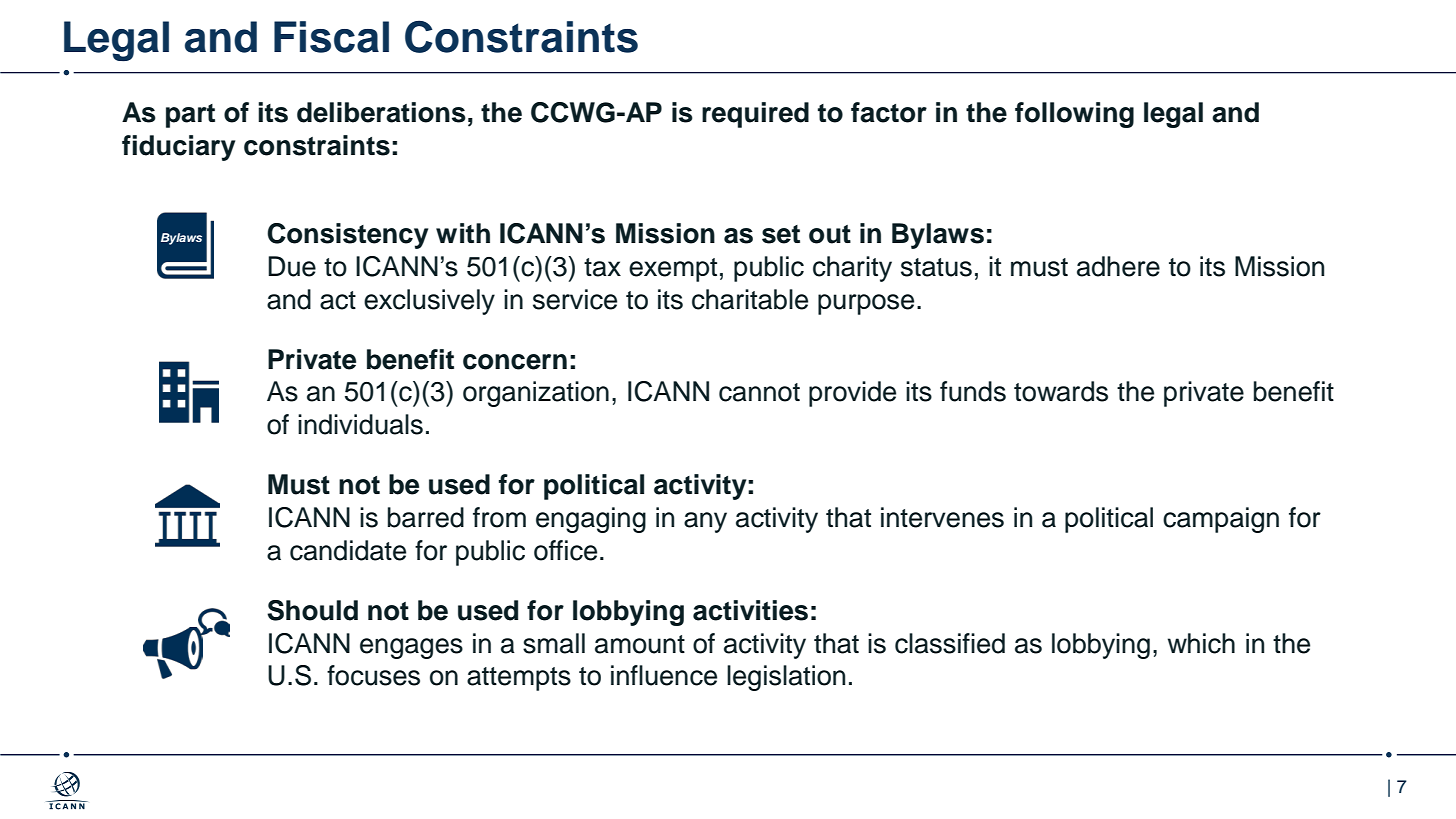 This screenshot has width=1456, height=819. Describe the element at coordinates (664, 675) in the screenshot. I see `influence` at that location.
